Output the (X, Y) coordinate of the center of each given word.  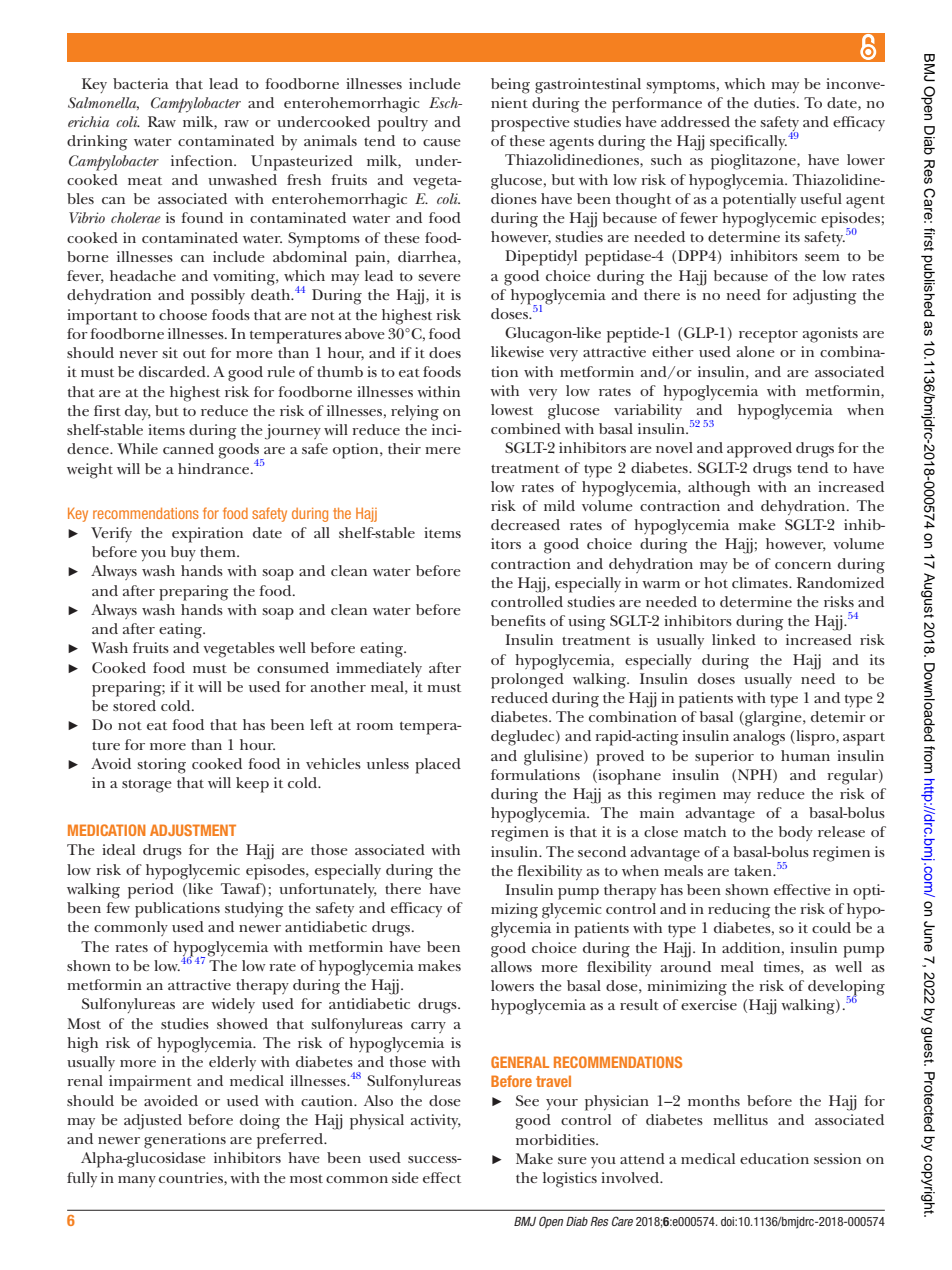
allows (511, 966)
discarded (173, 371)
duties (776, 102)
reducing (739, 911)
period (151, 891)
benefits (518, 620)
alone (756, 351)
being (510, 86)
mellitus (740, 1119)
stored (134, 705)
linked (734, 639)
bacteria (141, 83)
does (445, 352)
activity (436, 1121)
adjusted (153, 1122)
